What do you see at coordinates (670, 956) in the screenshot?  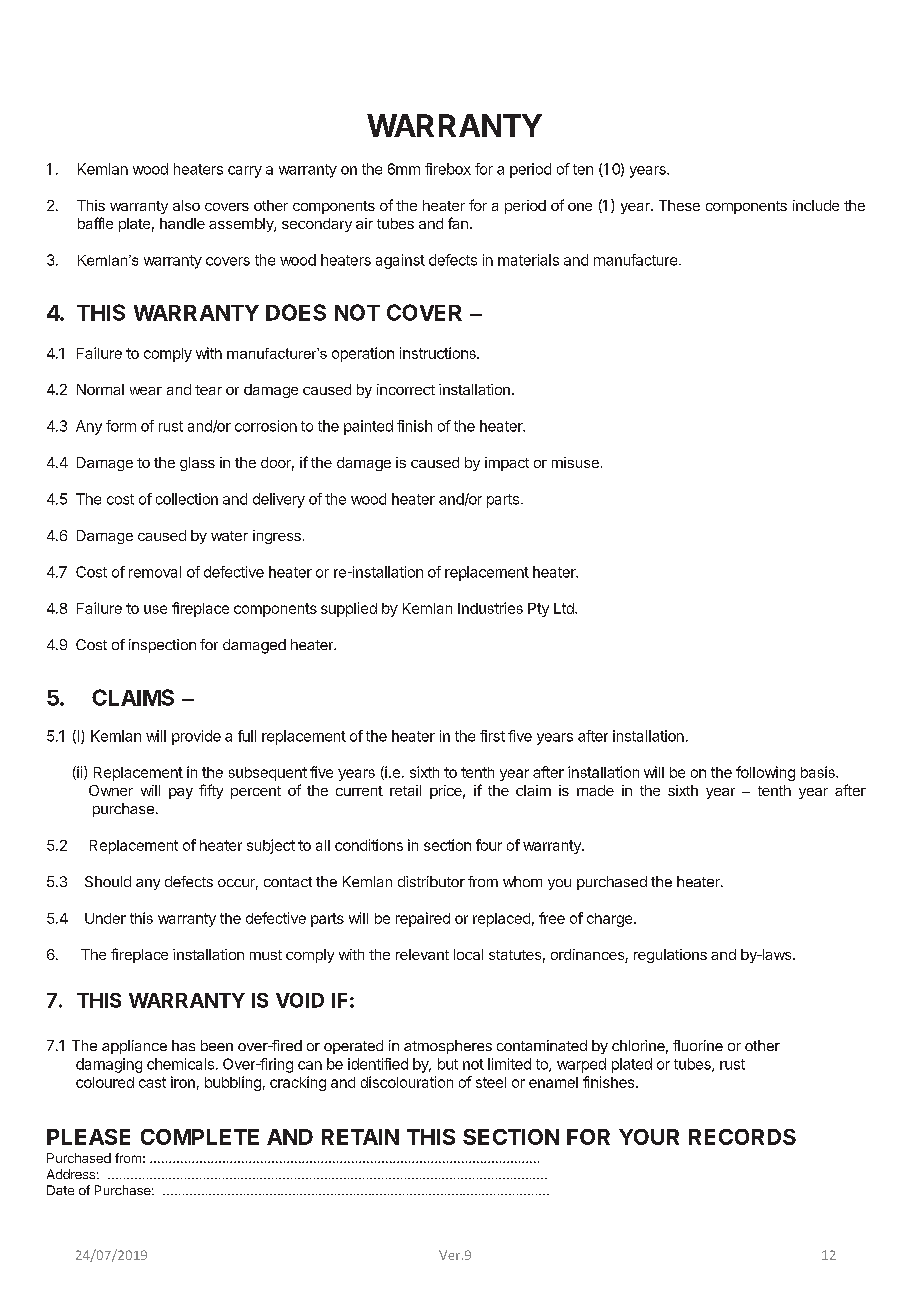 I see `regulations` at bounding box center [670, 956].
